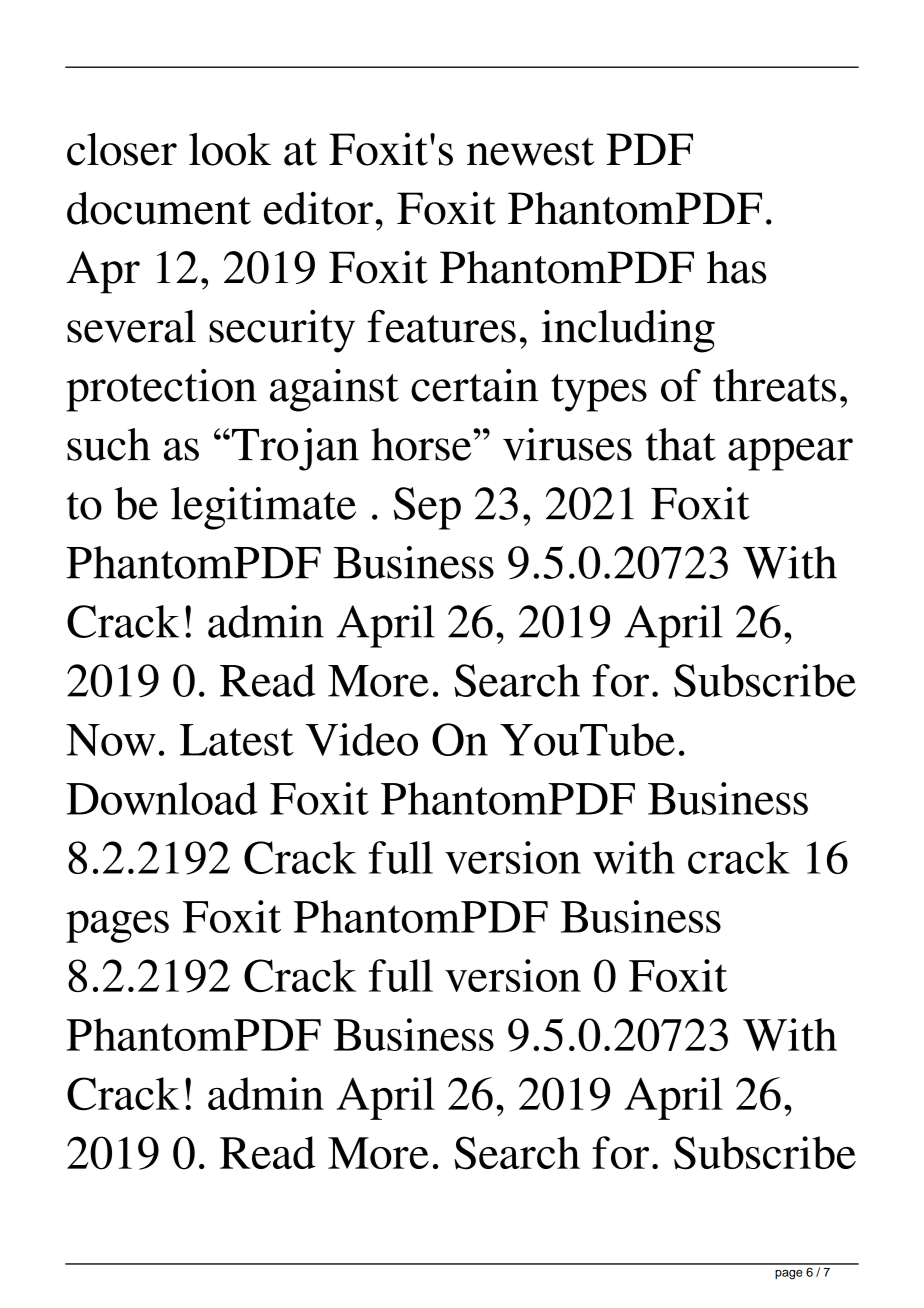  Describe the element at coordinates (774, 385) in the screenshot. I see `threats` at that location.
